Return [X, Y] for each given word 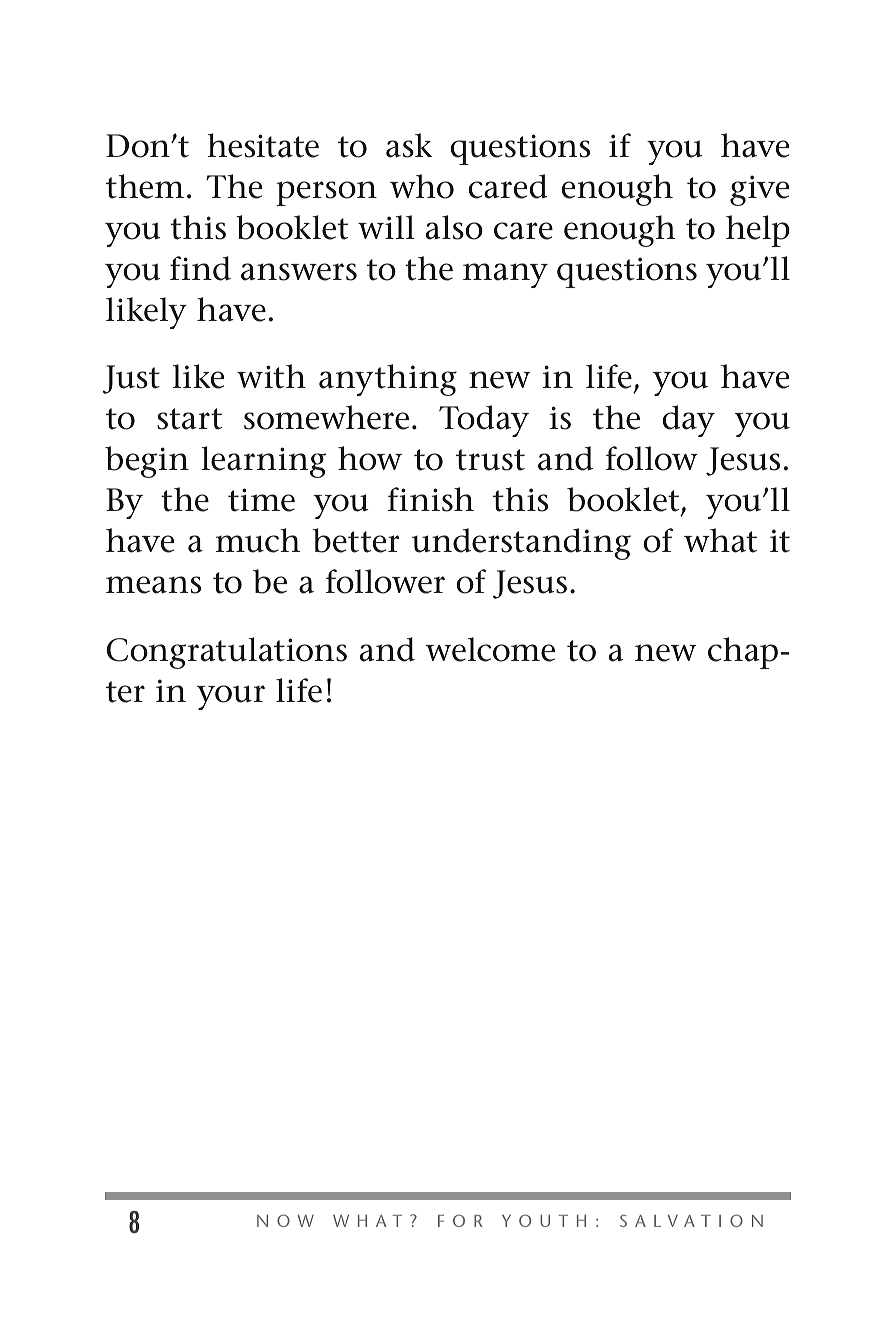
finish [431, 499]
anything [388, 380]
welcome [490, 649]
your [231, 697]
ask [409, 145]
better [356, 540]
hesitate [263, 145]
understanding [521, 544]
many [505, 275]
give [759, 190]
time [261, 500]
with [271, 376]
